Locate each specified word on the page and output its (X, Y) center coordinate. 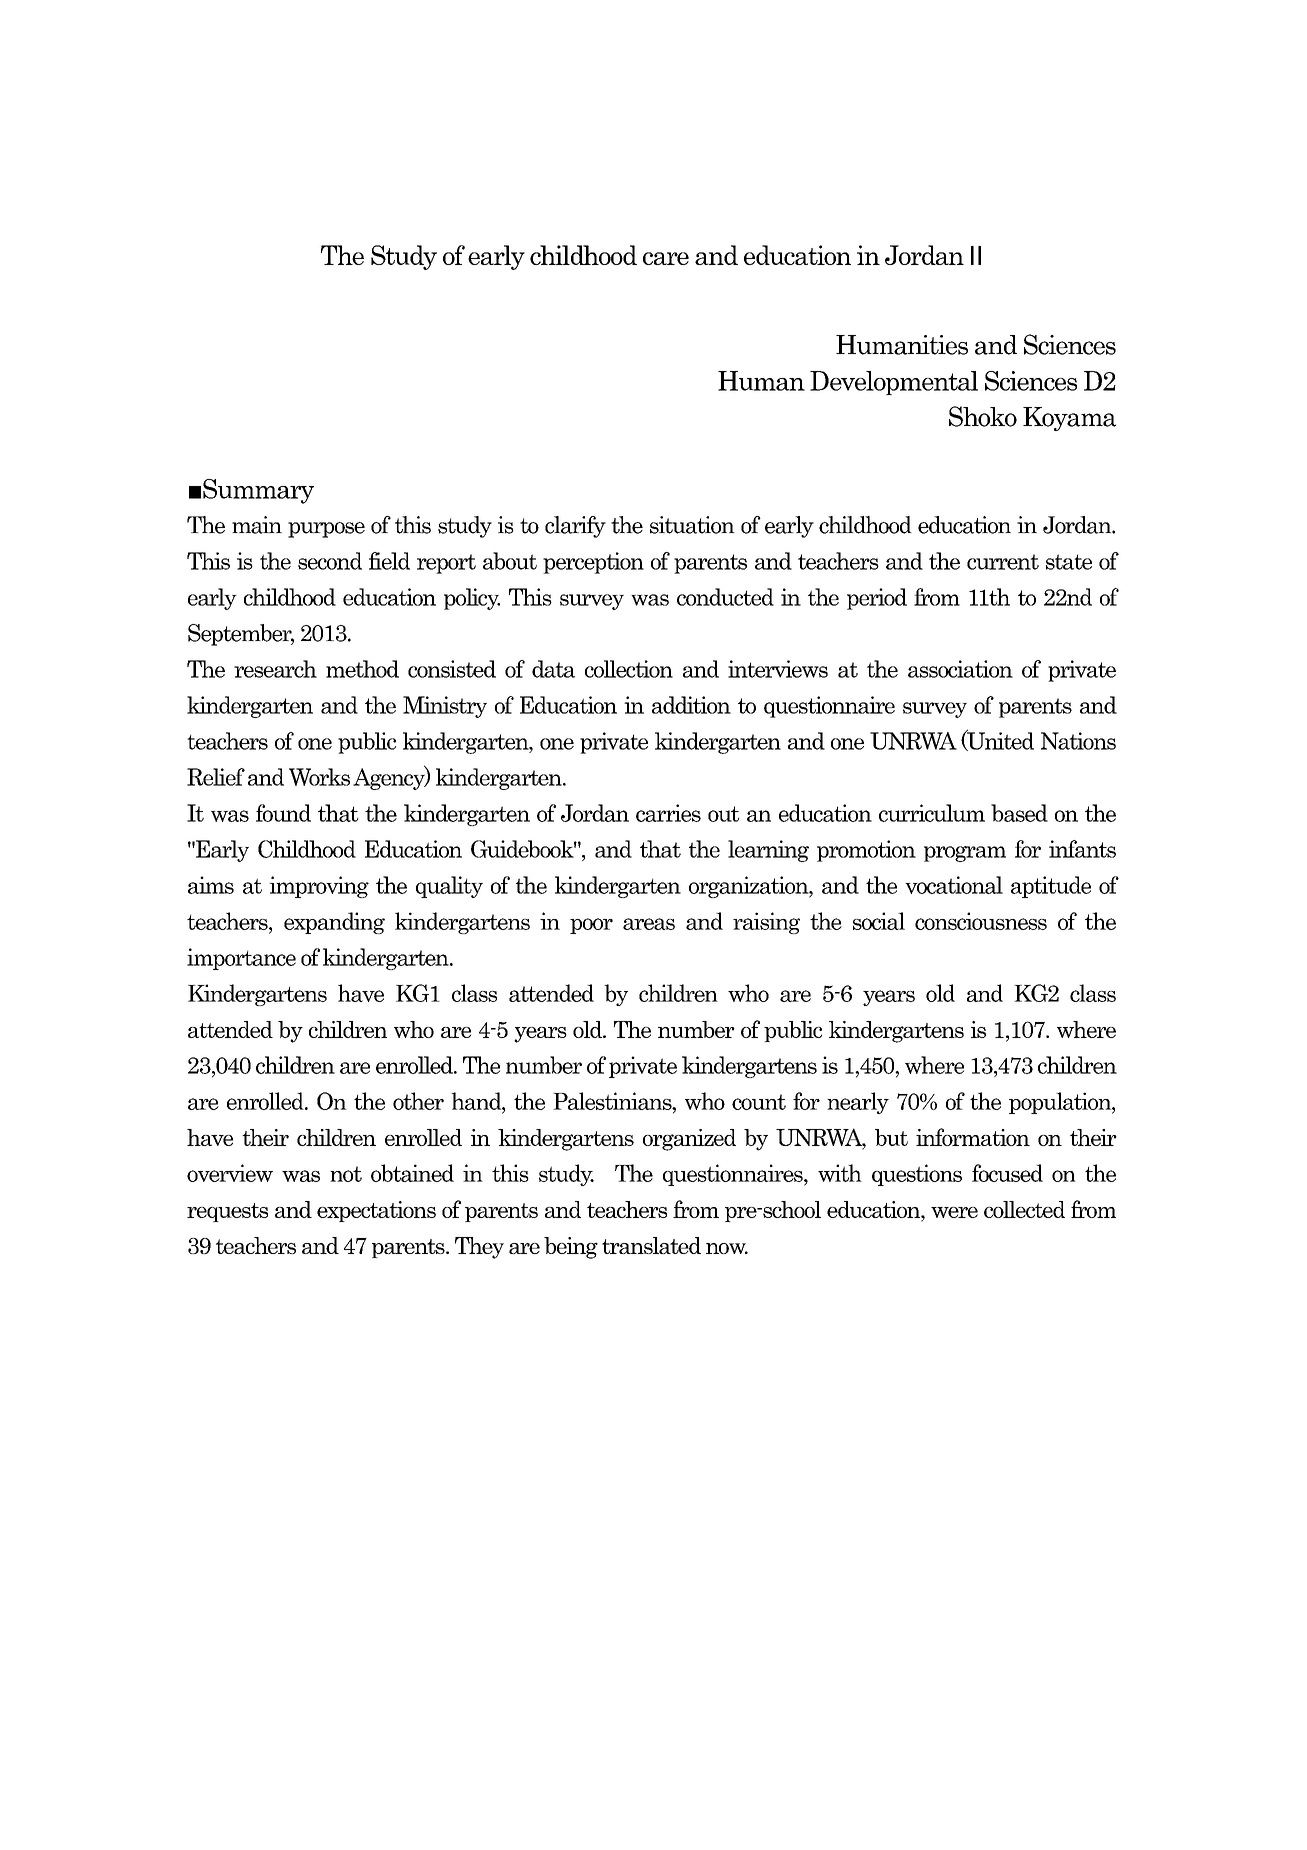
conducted (725, 597)
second (330, 561)
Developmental (894, 383)
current (1003, 562)
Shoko (983, 416)
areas (649, 924)
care (666, 258)
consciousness (981, 921)
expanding (334, 923)
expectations (376, 1211)
